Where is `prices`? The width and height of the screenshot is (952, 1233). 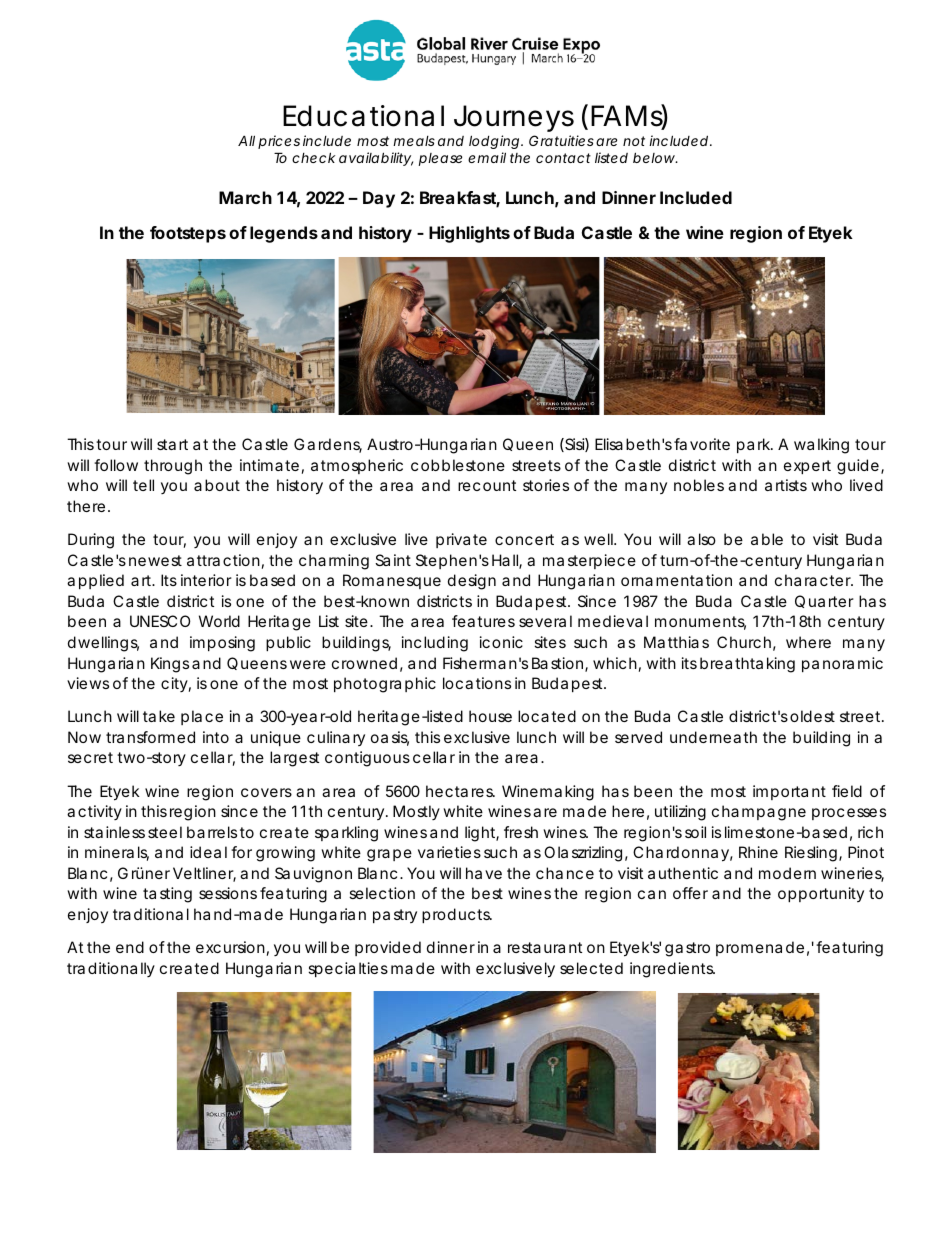
prices is located at coordinates (279, 142).
